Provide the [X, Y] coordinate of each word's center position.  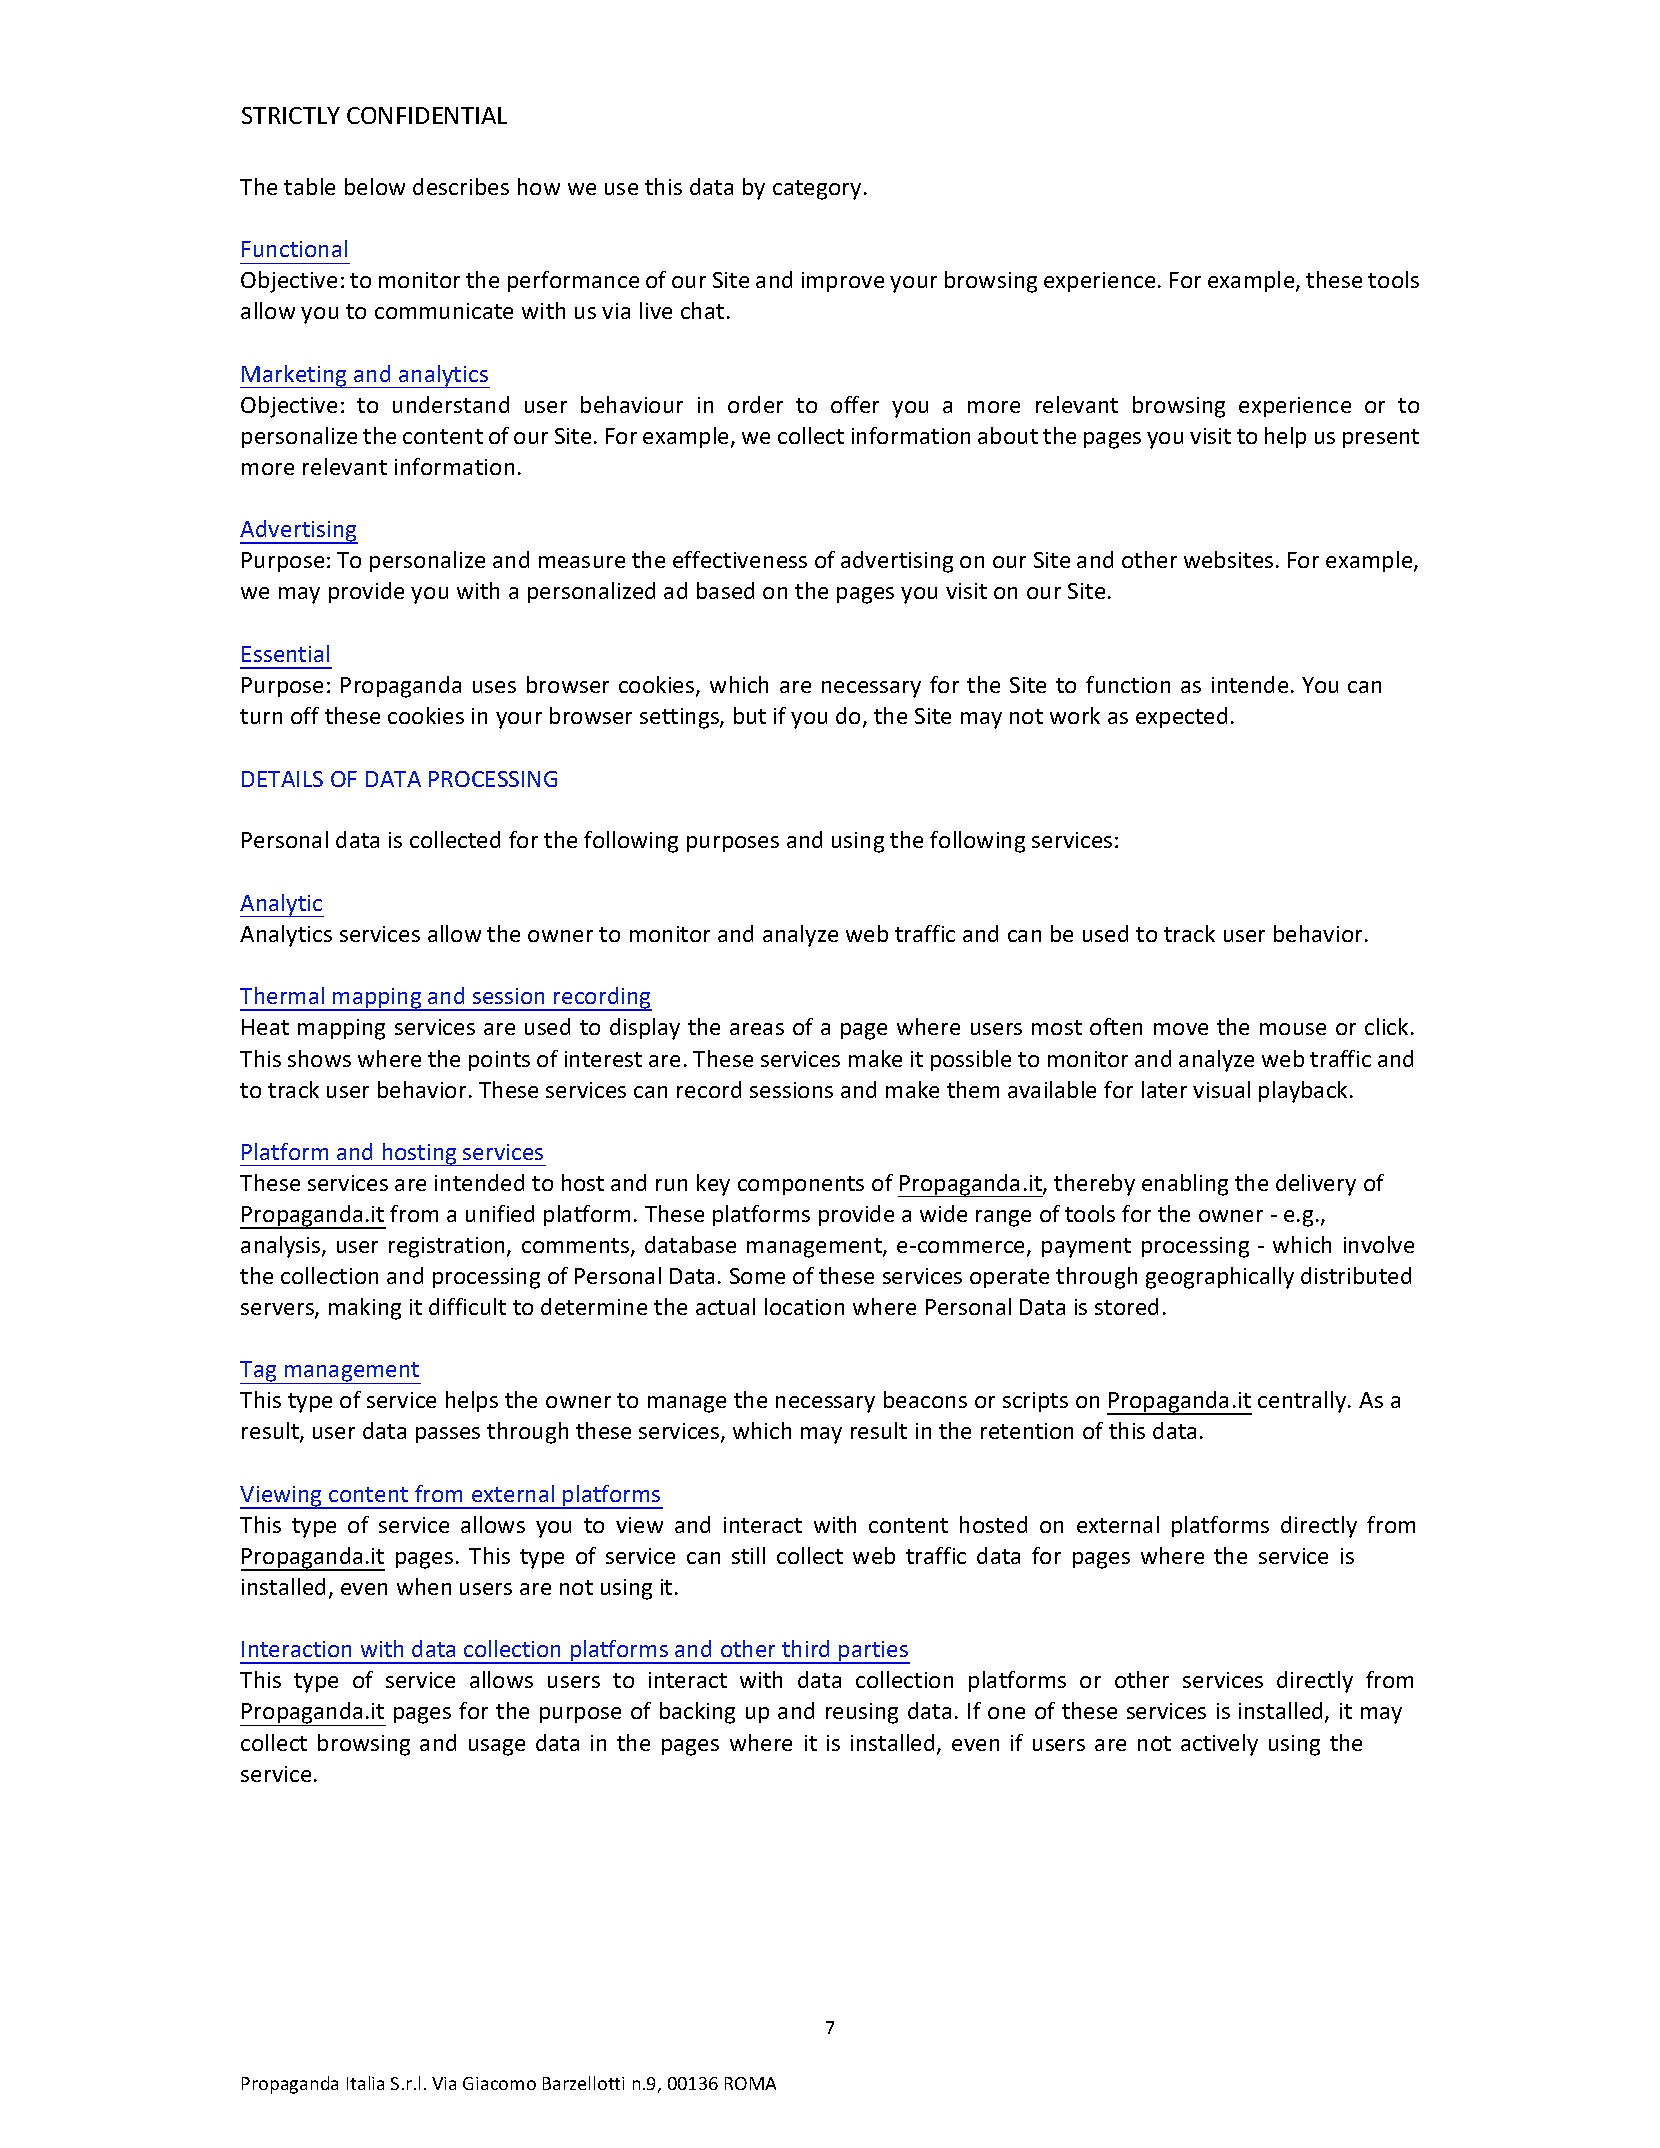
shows [319, 1058]
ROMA [750, 2083]
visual [1221, 1089]
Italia [365, 2083]
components [801, 1185]
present [1381, 438]
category [817, 190]
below [375, 186]
